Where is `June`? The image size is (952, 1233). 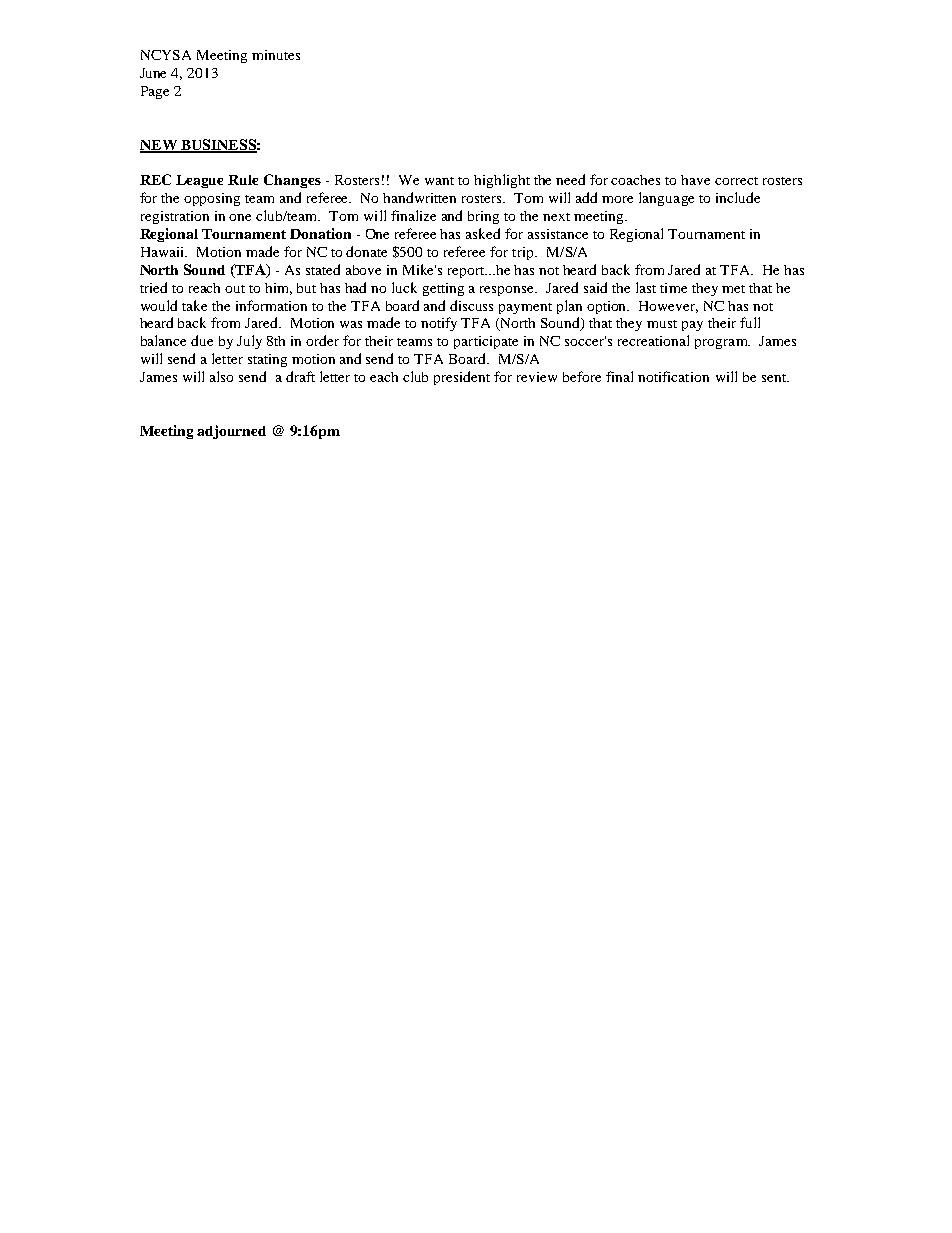
June is located at coordinates (153, 73).
